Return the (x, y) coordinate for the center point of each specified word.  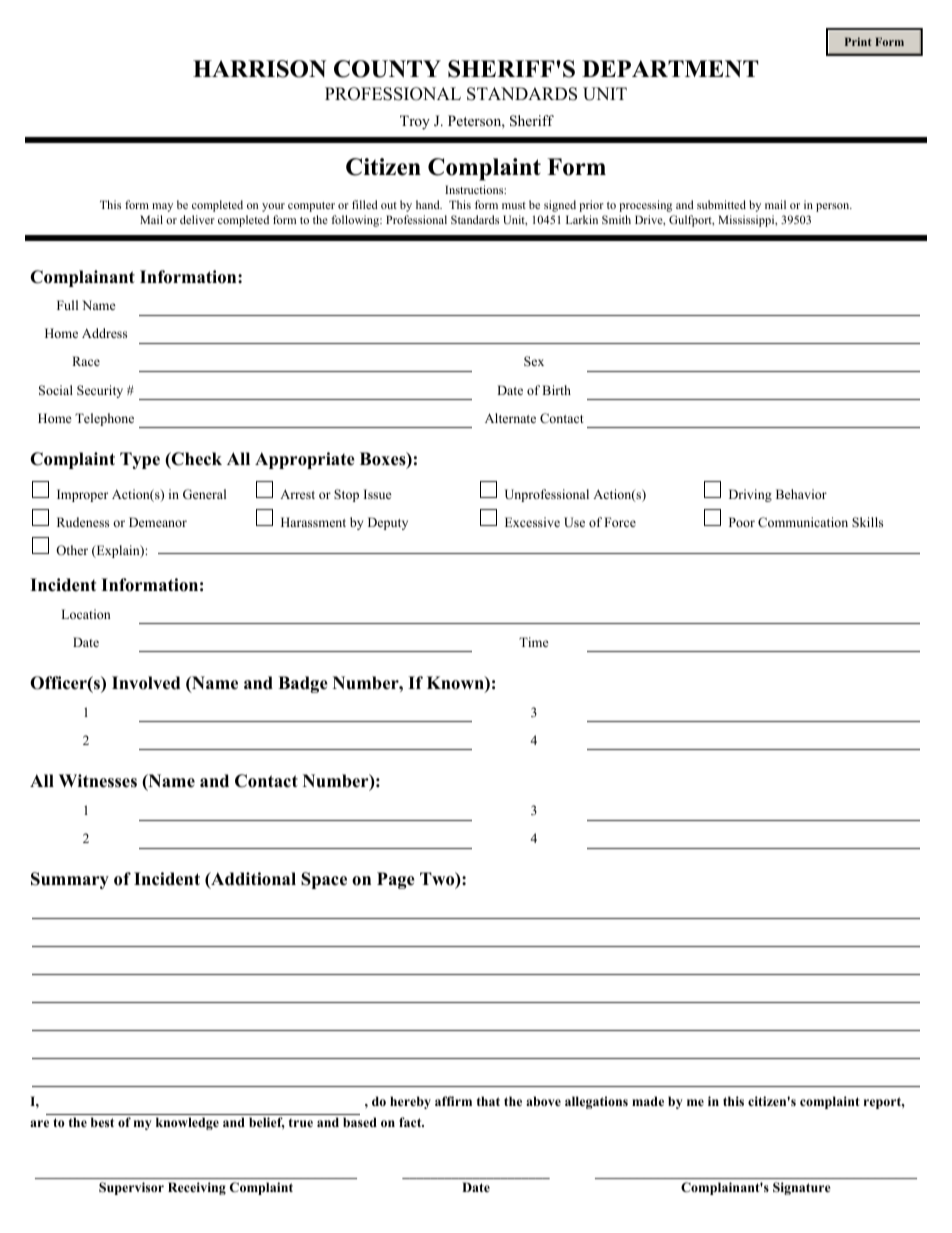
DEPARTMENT (670, 69)
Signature (802, 1188)
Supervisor (131, 1188)
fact (411, 1122)
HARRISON (259, 69)
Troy (415, 122)
